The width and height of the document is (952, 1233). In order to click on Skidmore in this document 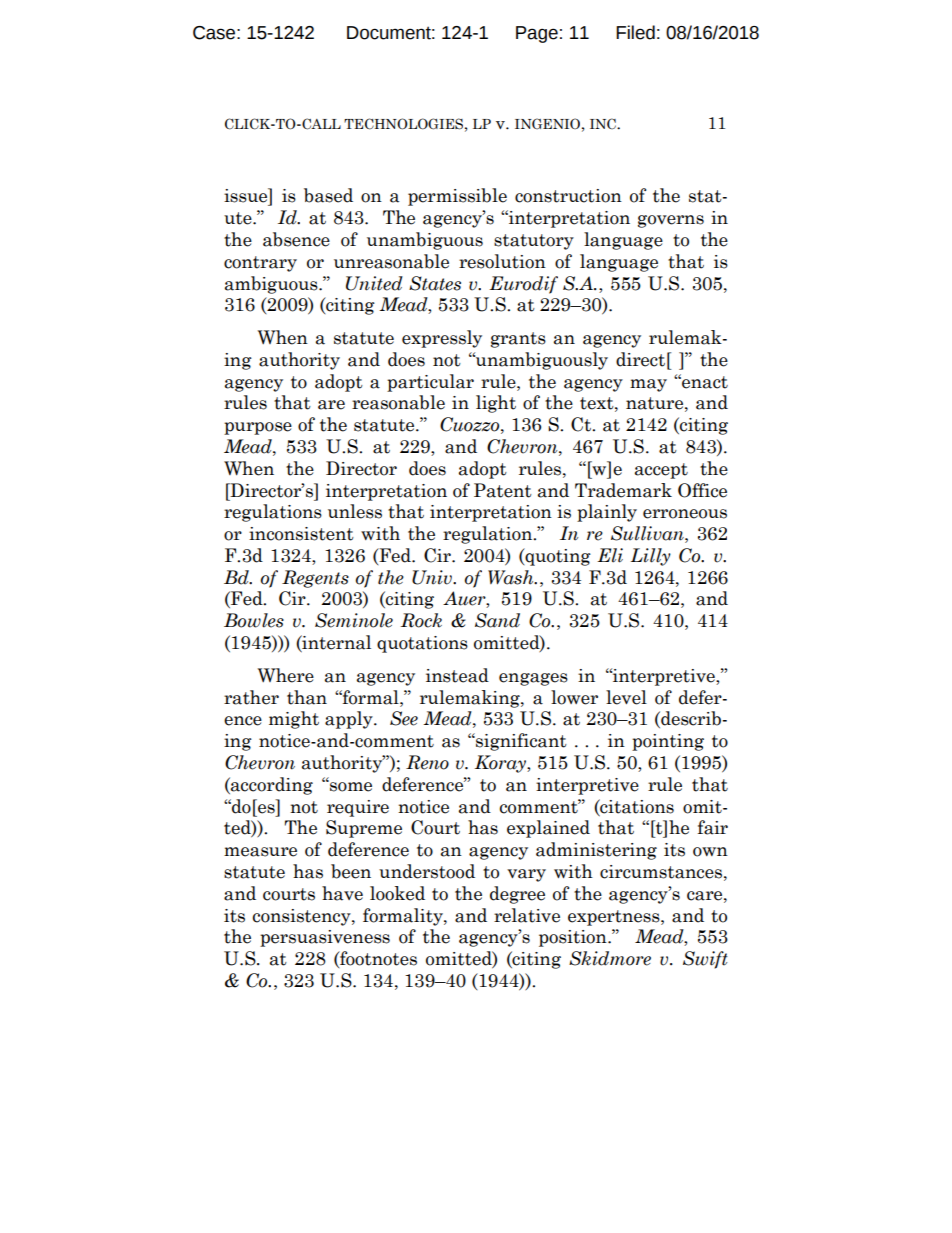, I will do `click(610, 958)`.
